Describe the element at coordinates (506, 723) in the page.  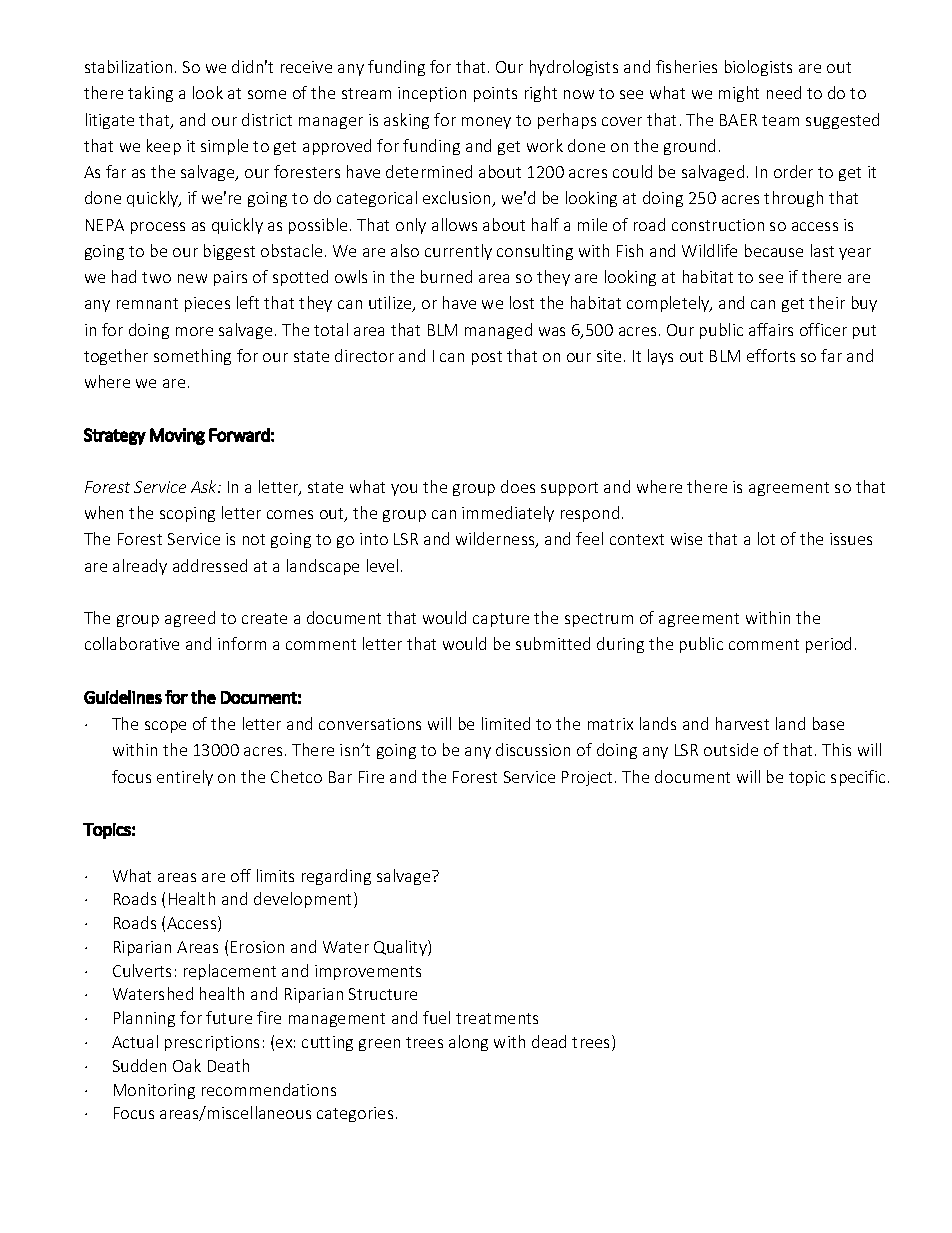
I see `limited` at that location.
